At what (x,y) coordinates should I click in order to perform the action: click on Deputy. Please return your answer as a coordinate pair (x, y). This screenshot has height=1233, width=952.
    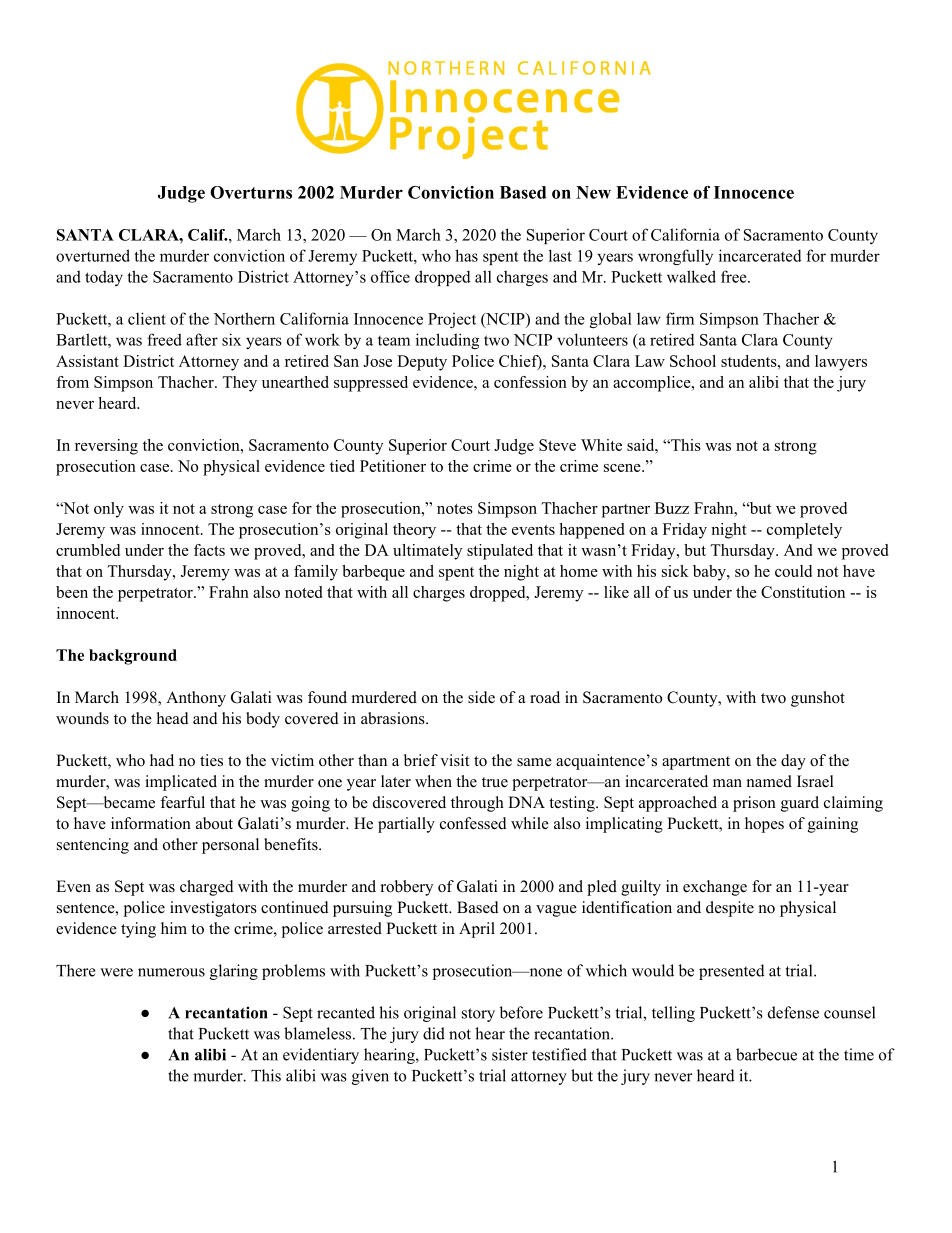
    Looking at the image, I should click on (422, 363).
